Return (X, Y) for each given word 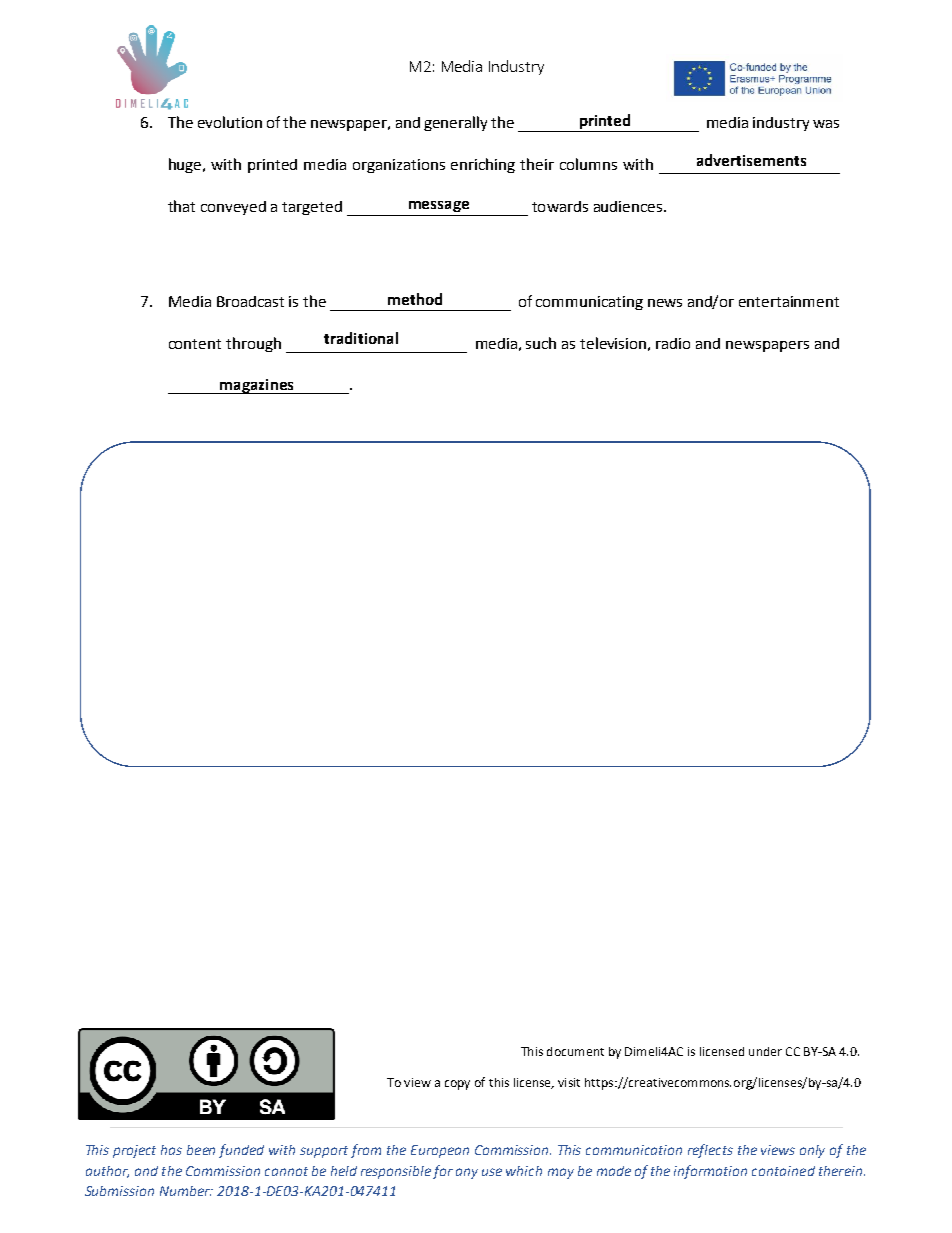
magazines (257, 386)
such (541, 343)
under (765, 1051)
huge (186, 165)
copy (457, 1085)
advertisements (751, 160)
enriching (483, 165)
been (201, 1150)
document (575, 1051)
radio (673, 343)
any (467, 1173)
